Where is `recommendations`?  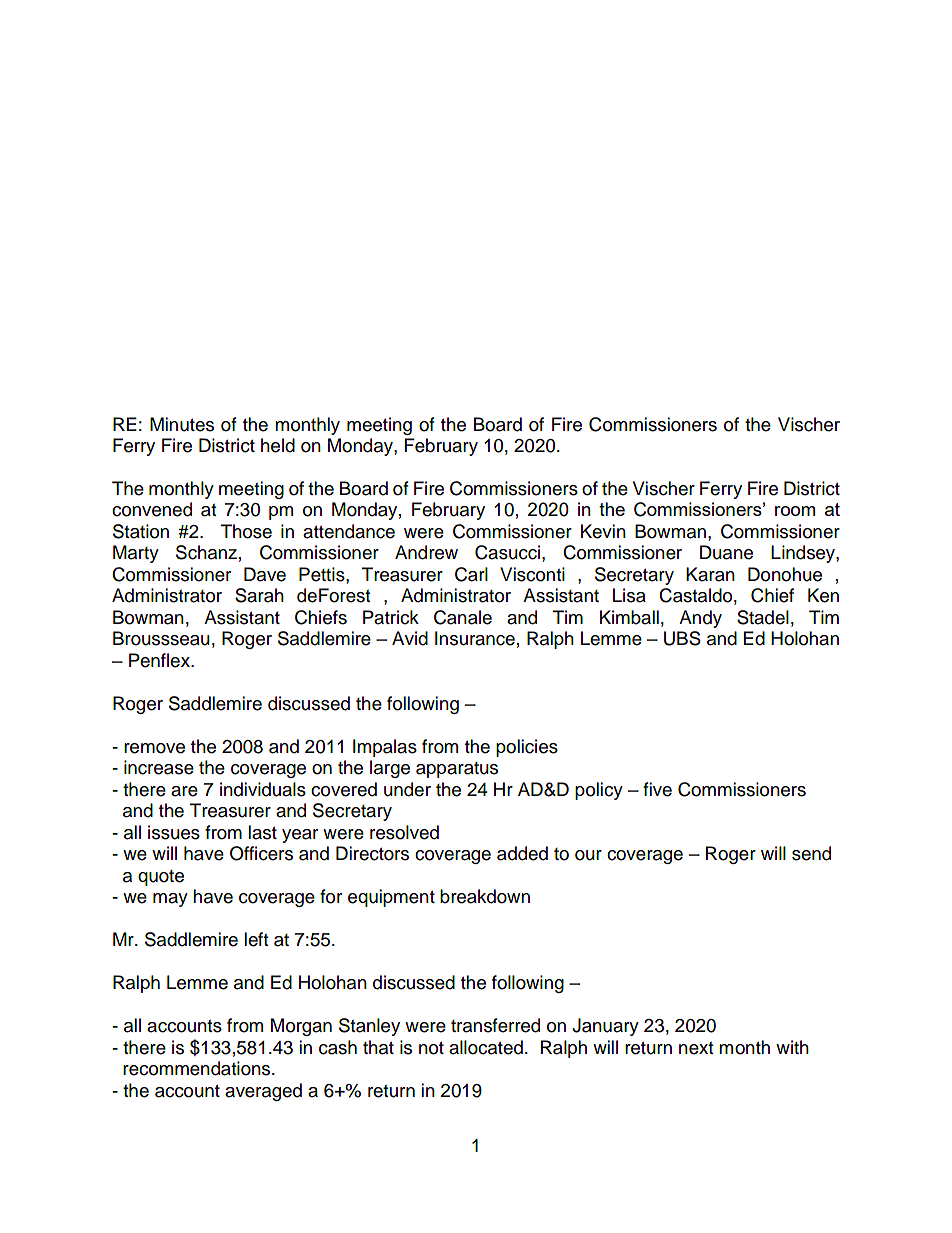 recommendations is located at coordinates (198, 1068).
